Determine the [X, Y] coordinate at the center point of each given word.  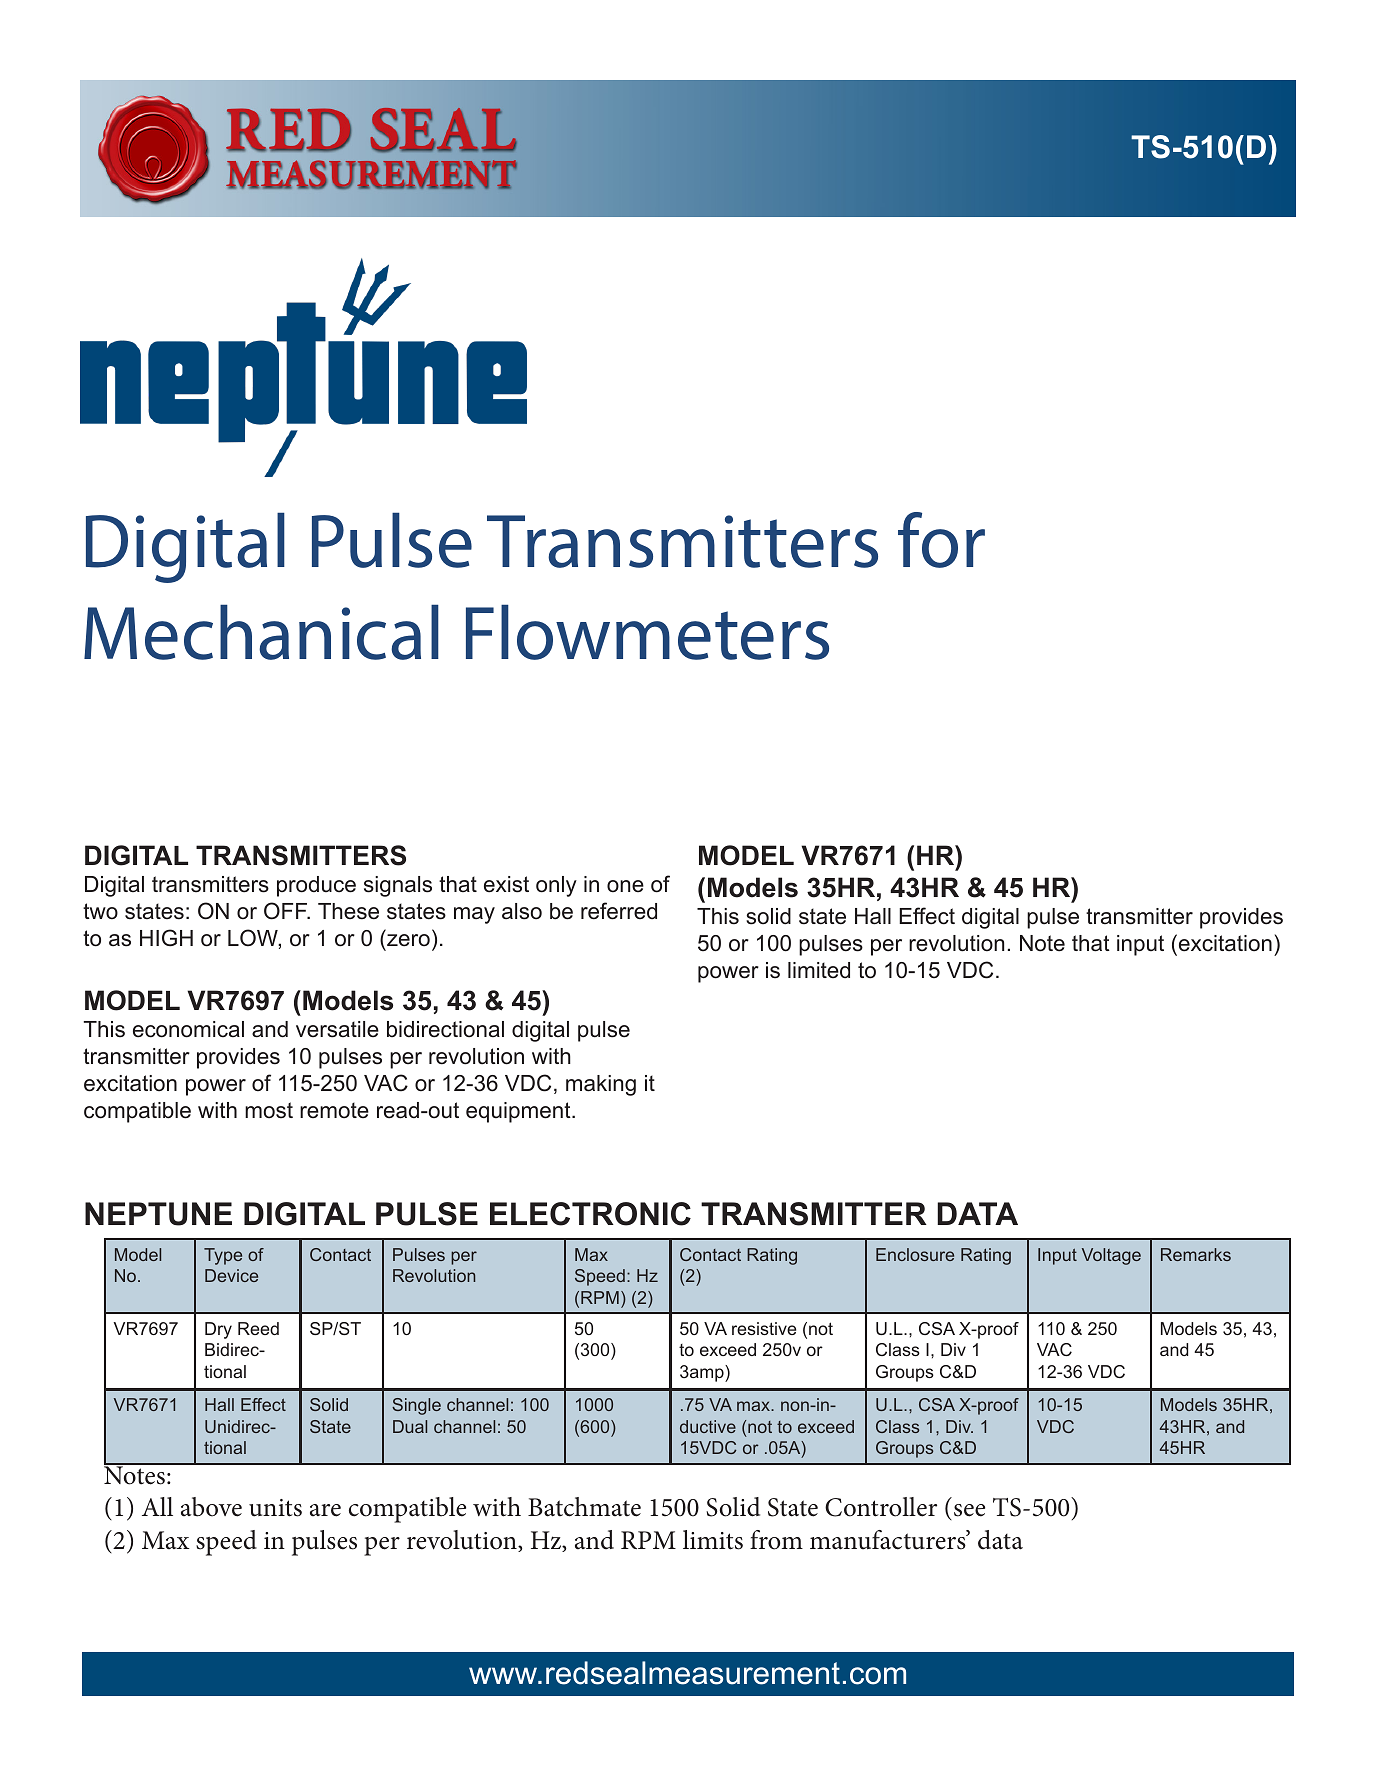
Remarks [1196, 1254]
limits [713, 1540]
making [601, 1085]
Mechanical [261, 632]
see [969, 1510]
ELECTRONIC [590, 1214]
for [941, 540]
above [211, 1507]
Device [231, 1275]
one [625, 886]
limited [819, 970]
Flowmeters [647, 632]
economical [188, 1029]
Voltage [1111, 1256]
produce [316, 886]
